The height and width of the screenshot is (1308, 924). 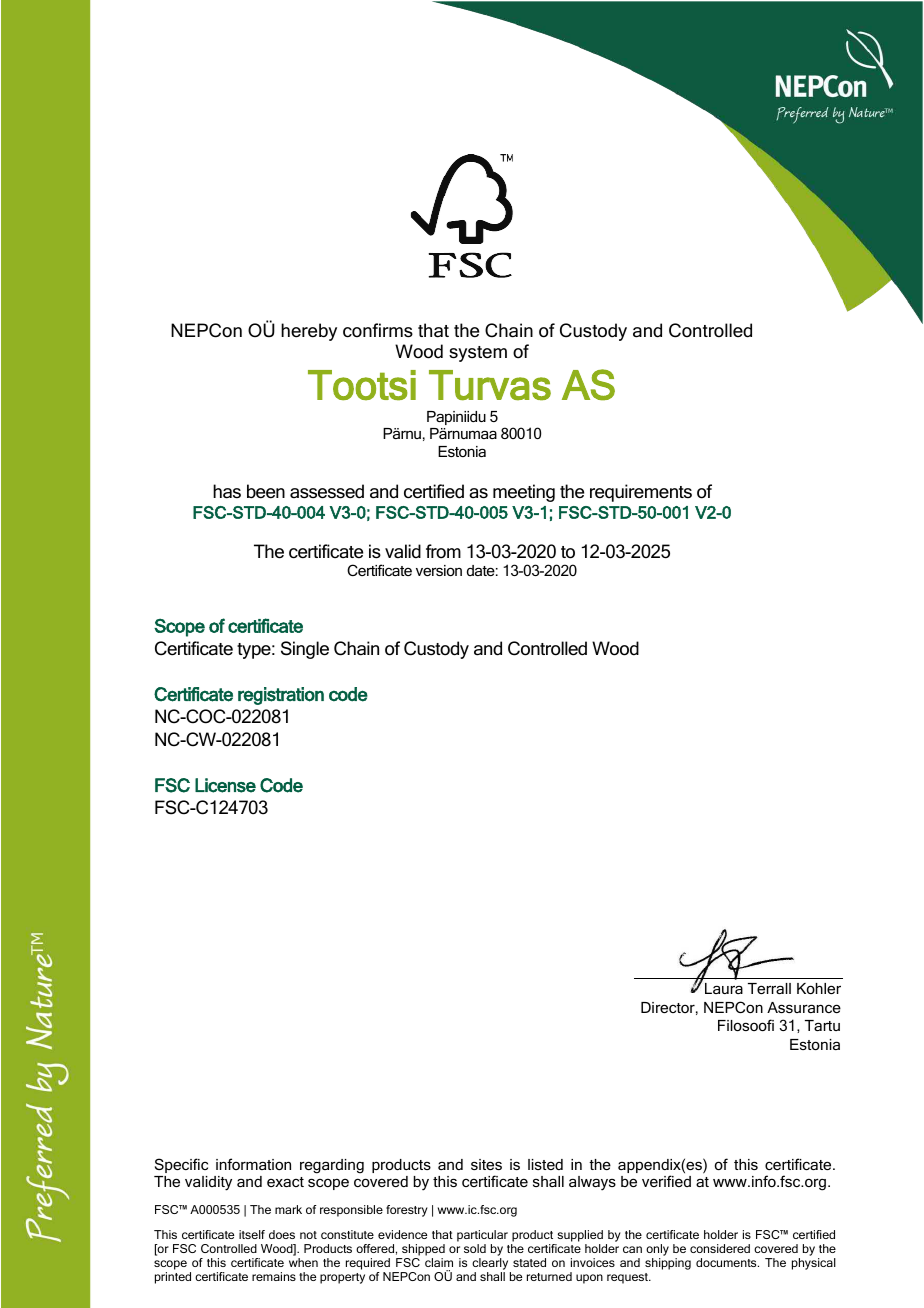 I want to click on requirements, so click(x=641, y=493).
